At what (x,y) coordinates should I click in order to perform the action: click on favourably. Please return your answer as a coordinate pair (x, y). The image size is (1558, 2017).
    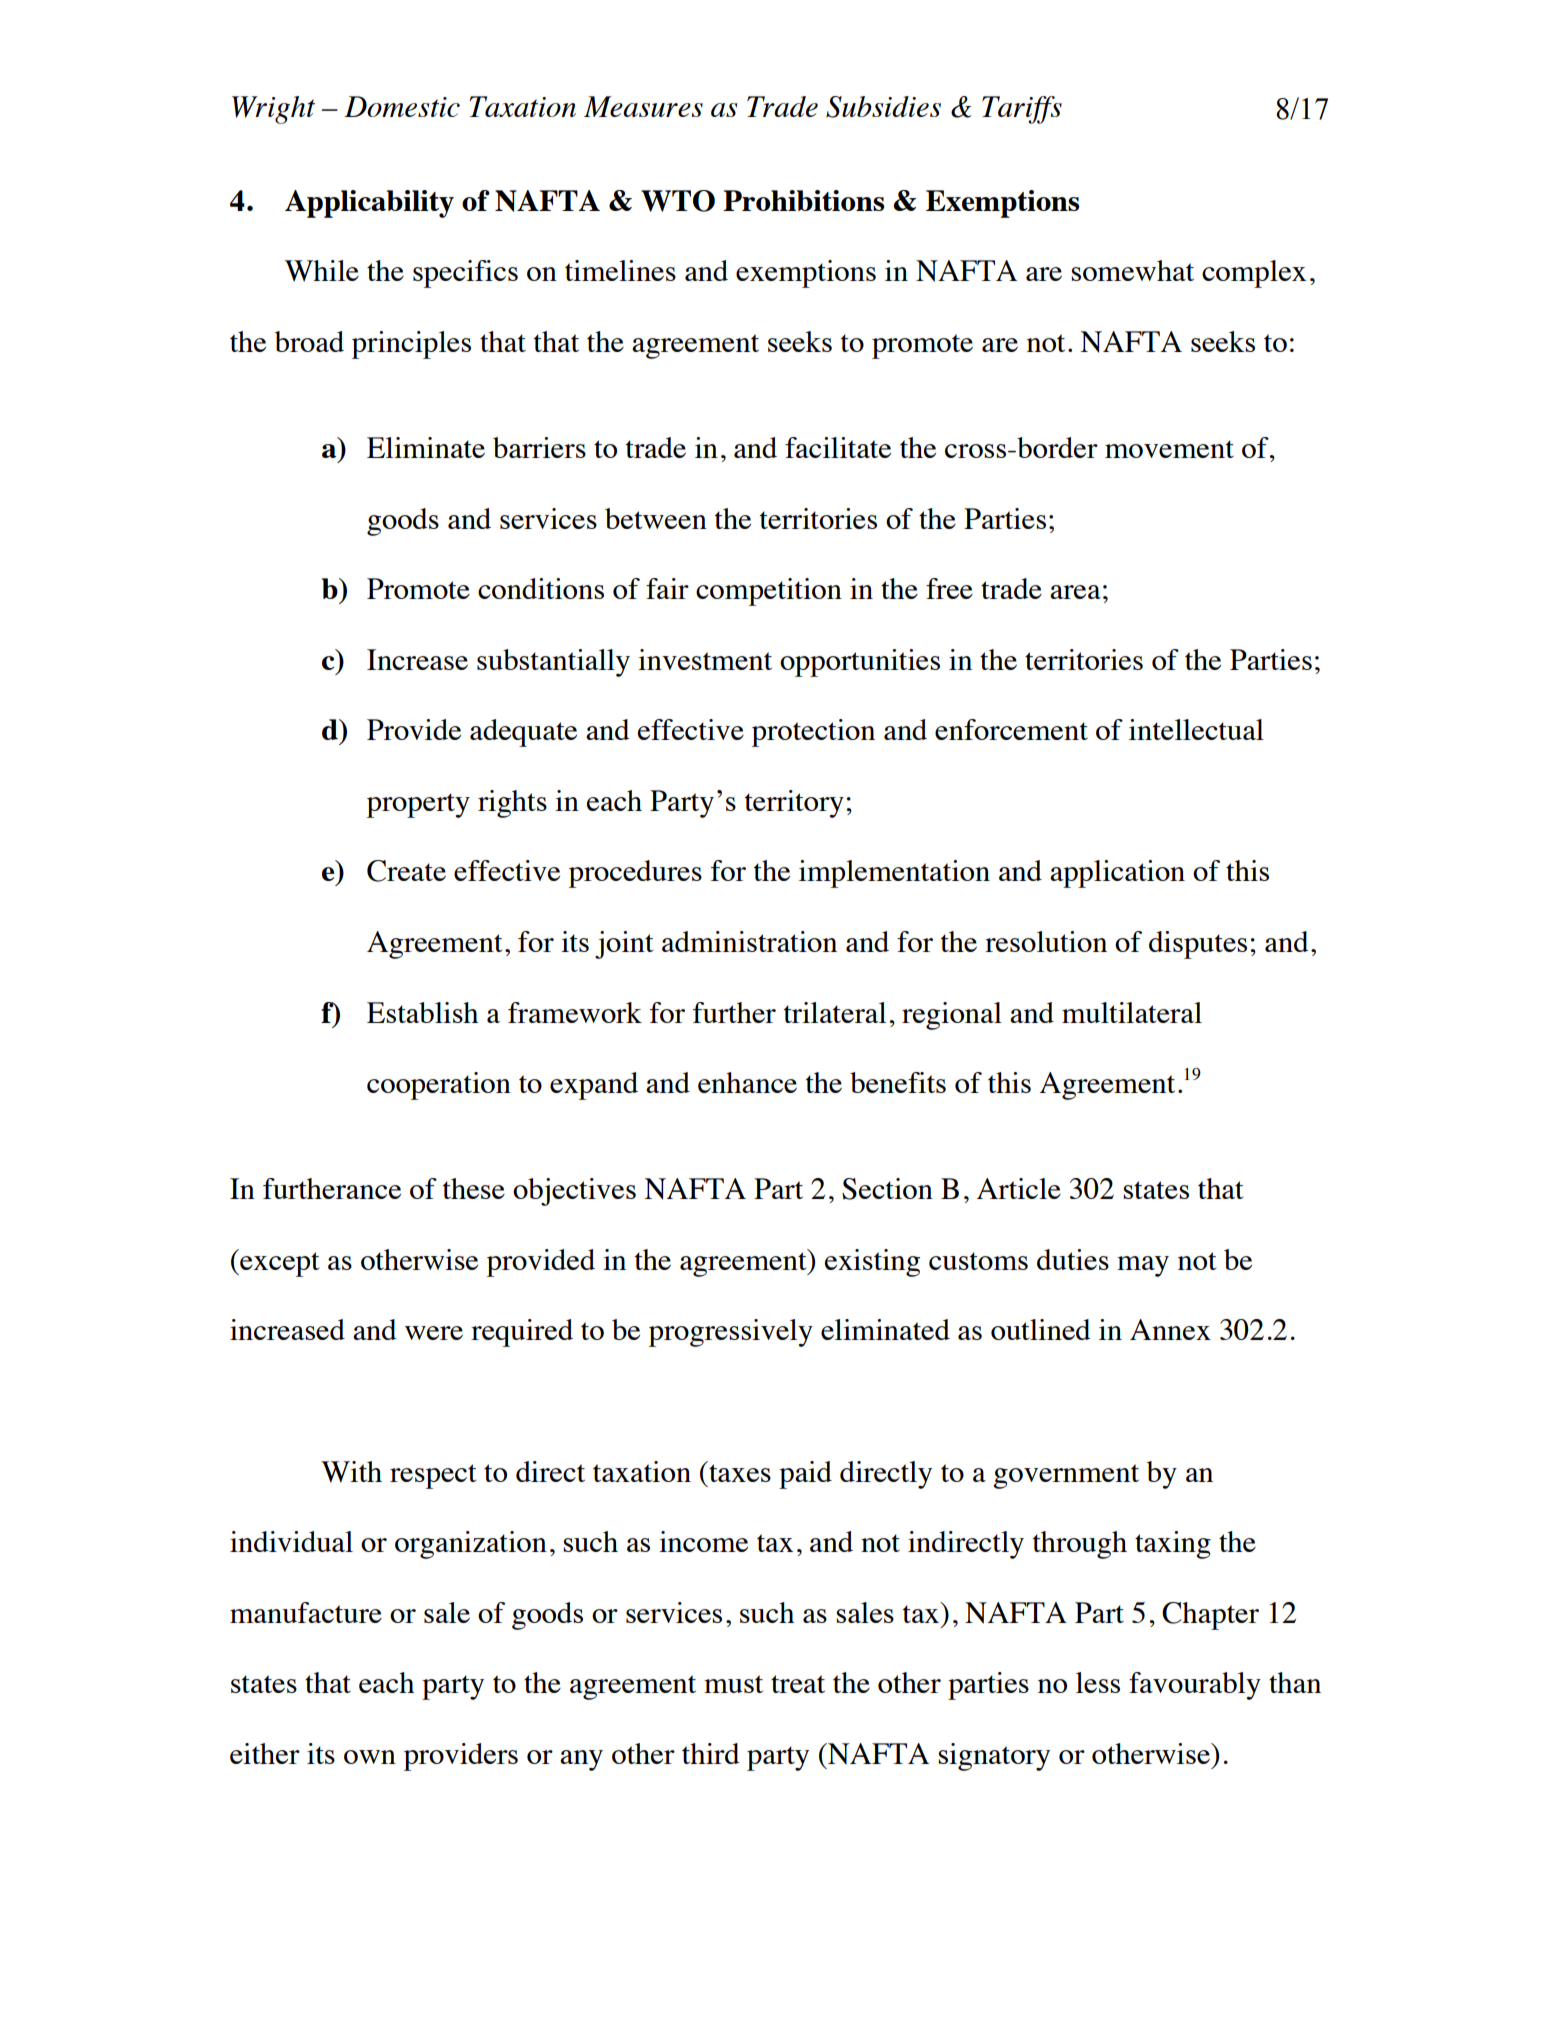
    Looking at the image, I should click on (1195, 1686).
